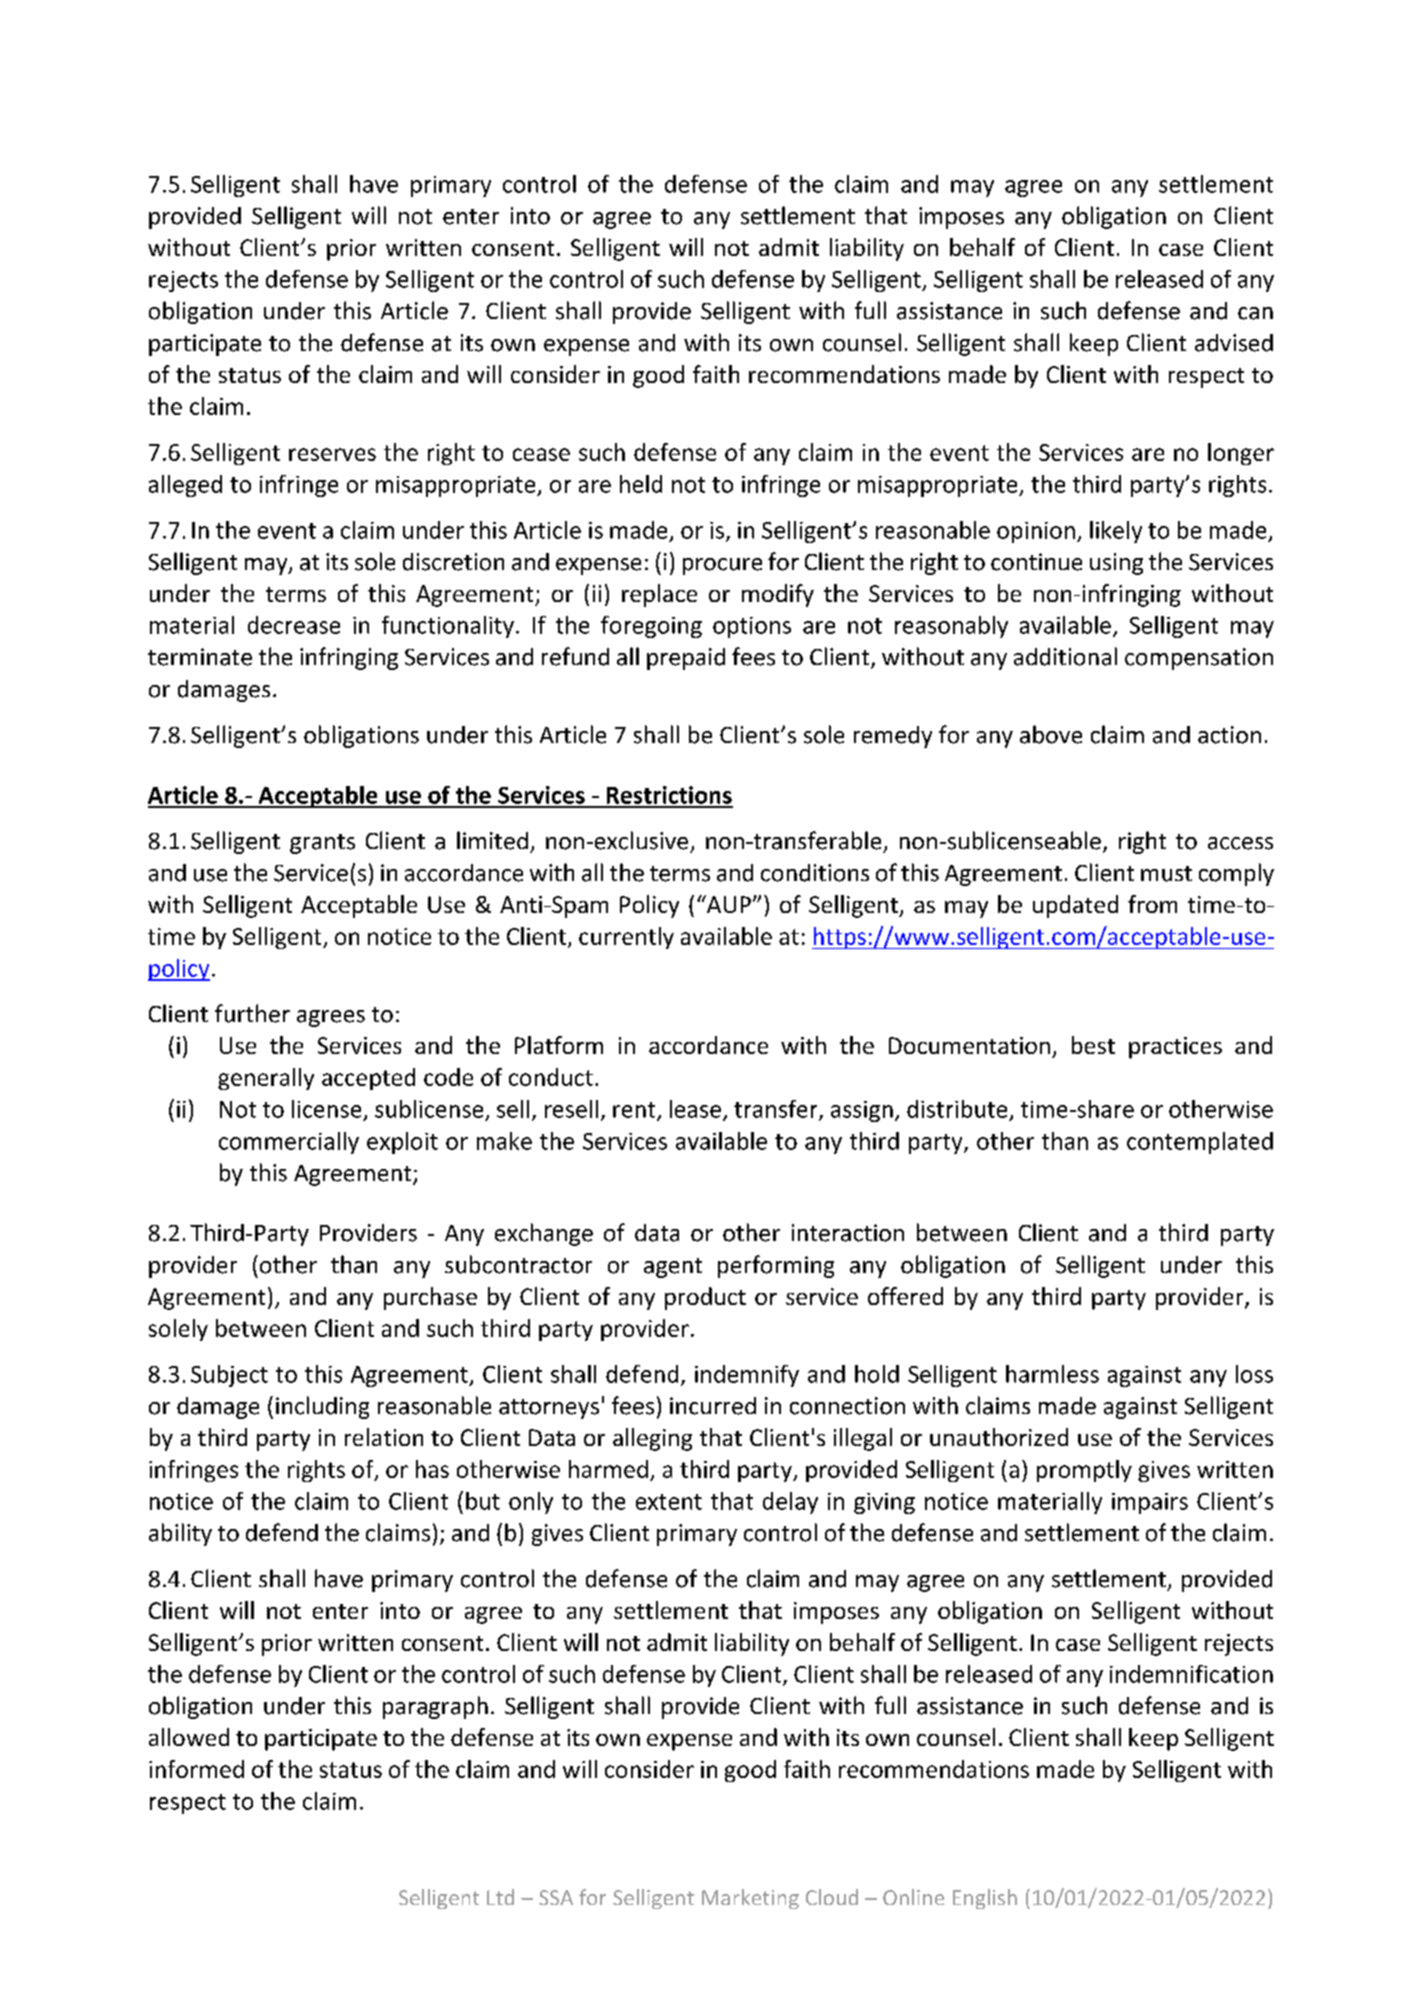 The image size is (1408, 1992). Describe the element at coordinates (750, 1899) in the document. I see `Marketing` at that location.
